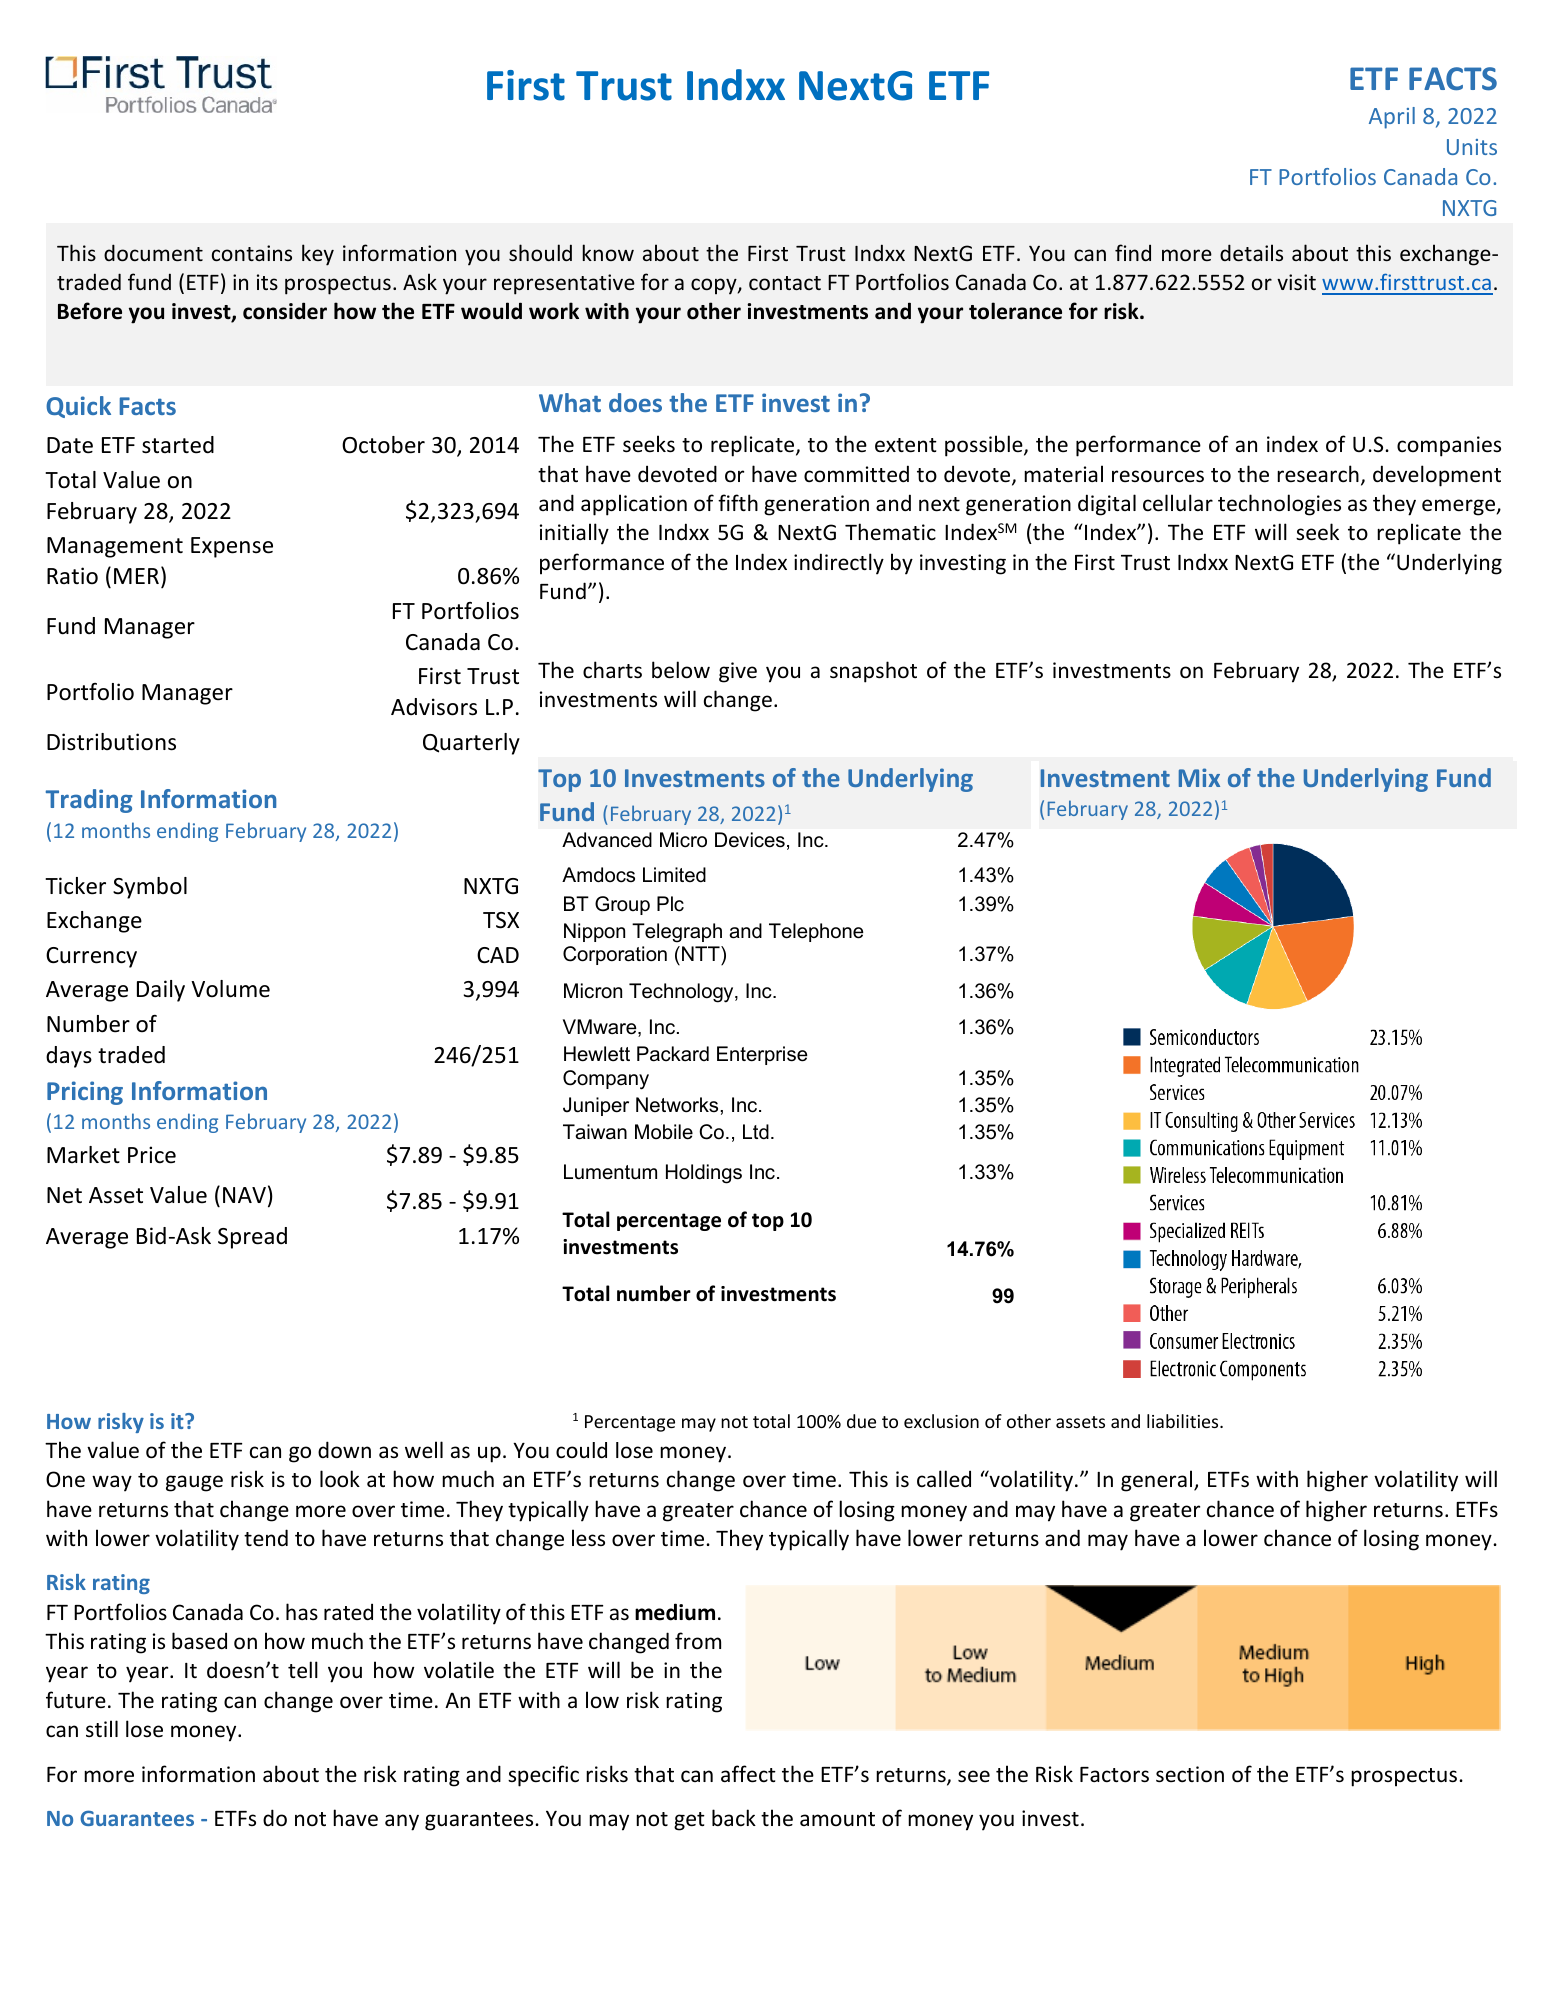 This image has height=2002, width=1547. What do you see at coordinates (252, 253) in the image?
I see `contains` at bounding box center [252, 253].
